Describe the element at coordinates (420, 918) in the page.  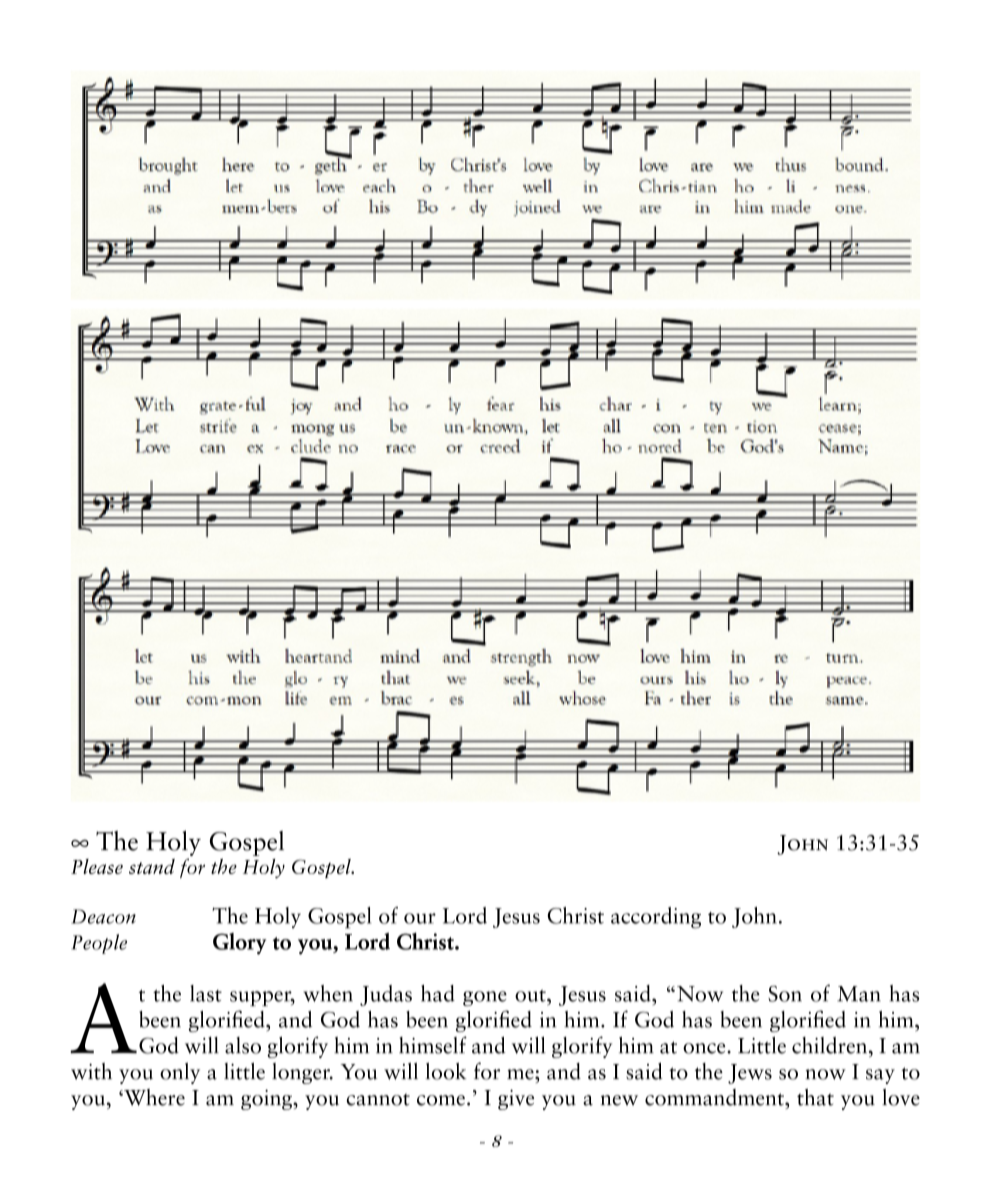
I see `our` at that location.
